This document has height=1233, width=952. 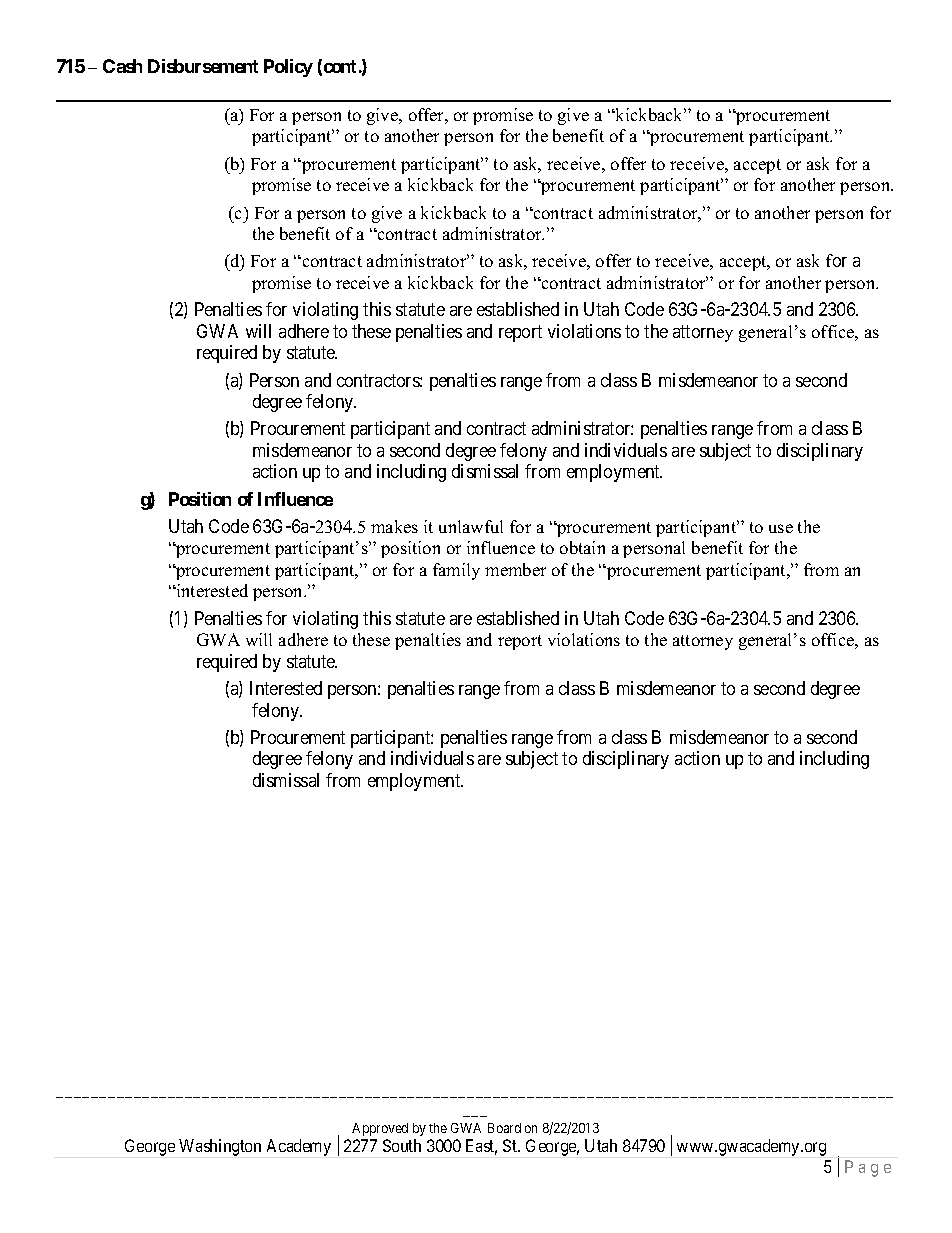 I want to click on makes, so click(x=394, y=526).
